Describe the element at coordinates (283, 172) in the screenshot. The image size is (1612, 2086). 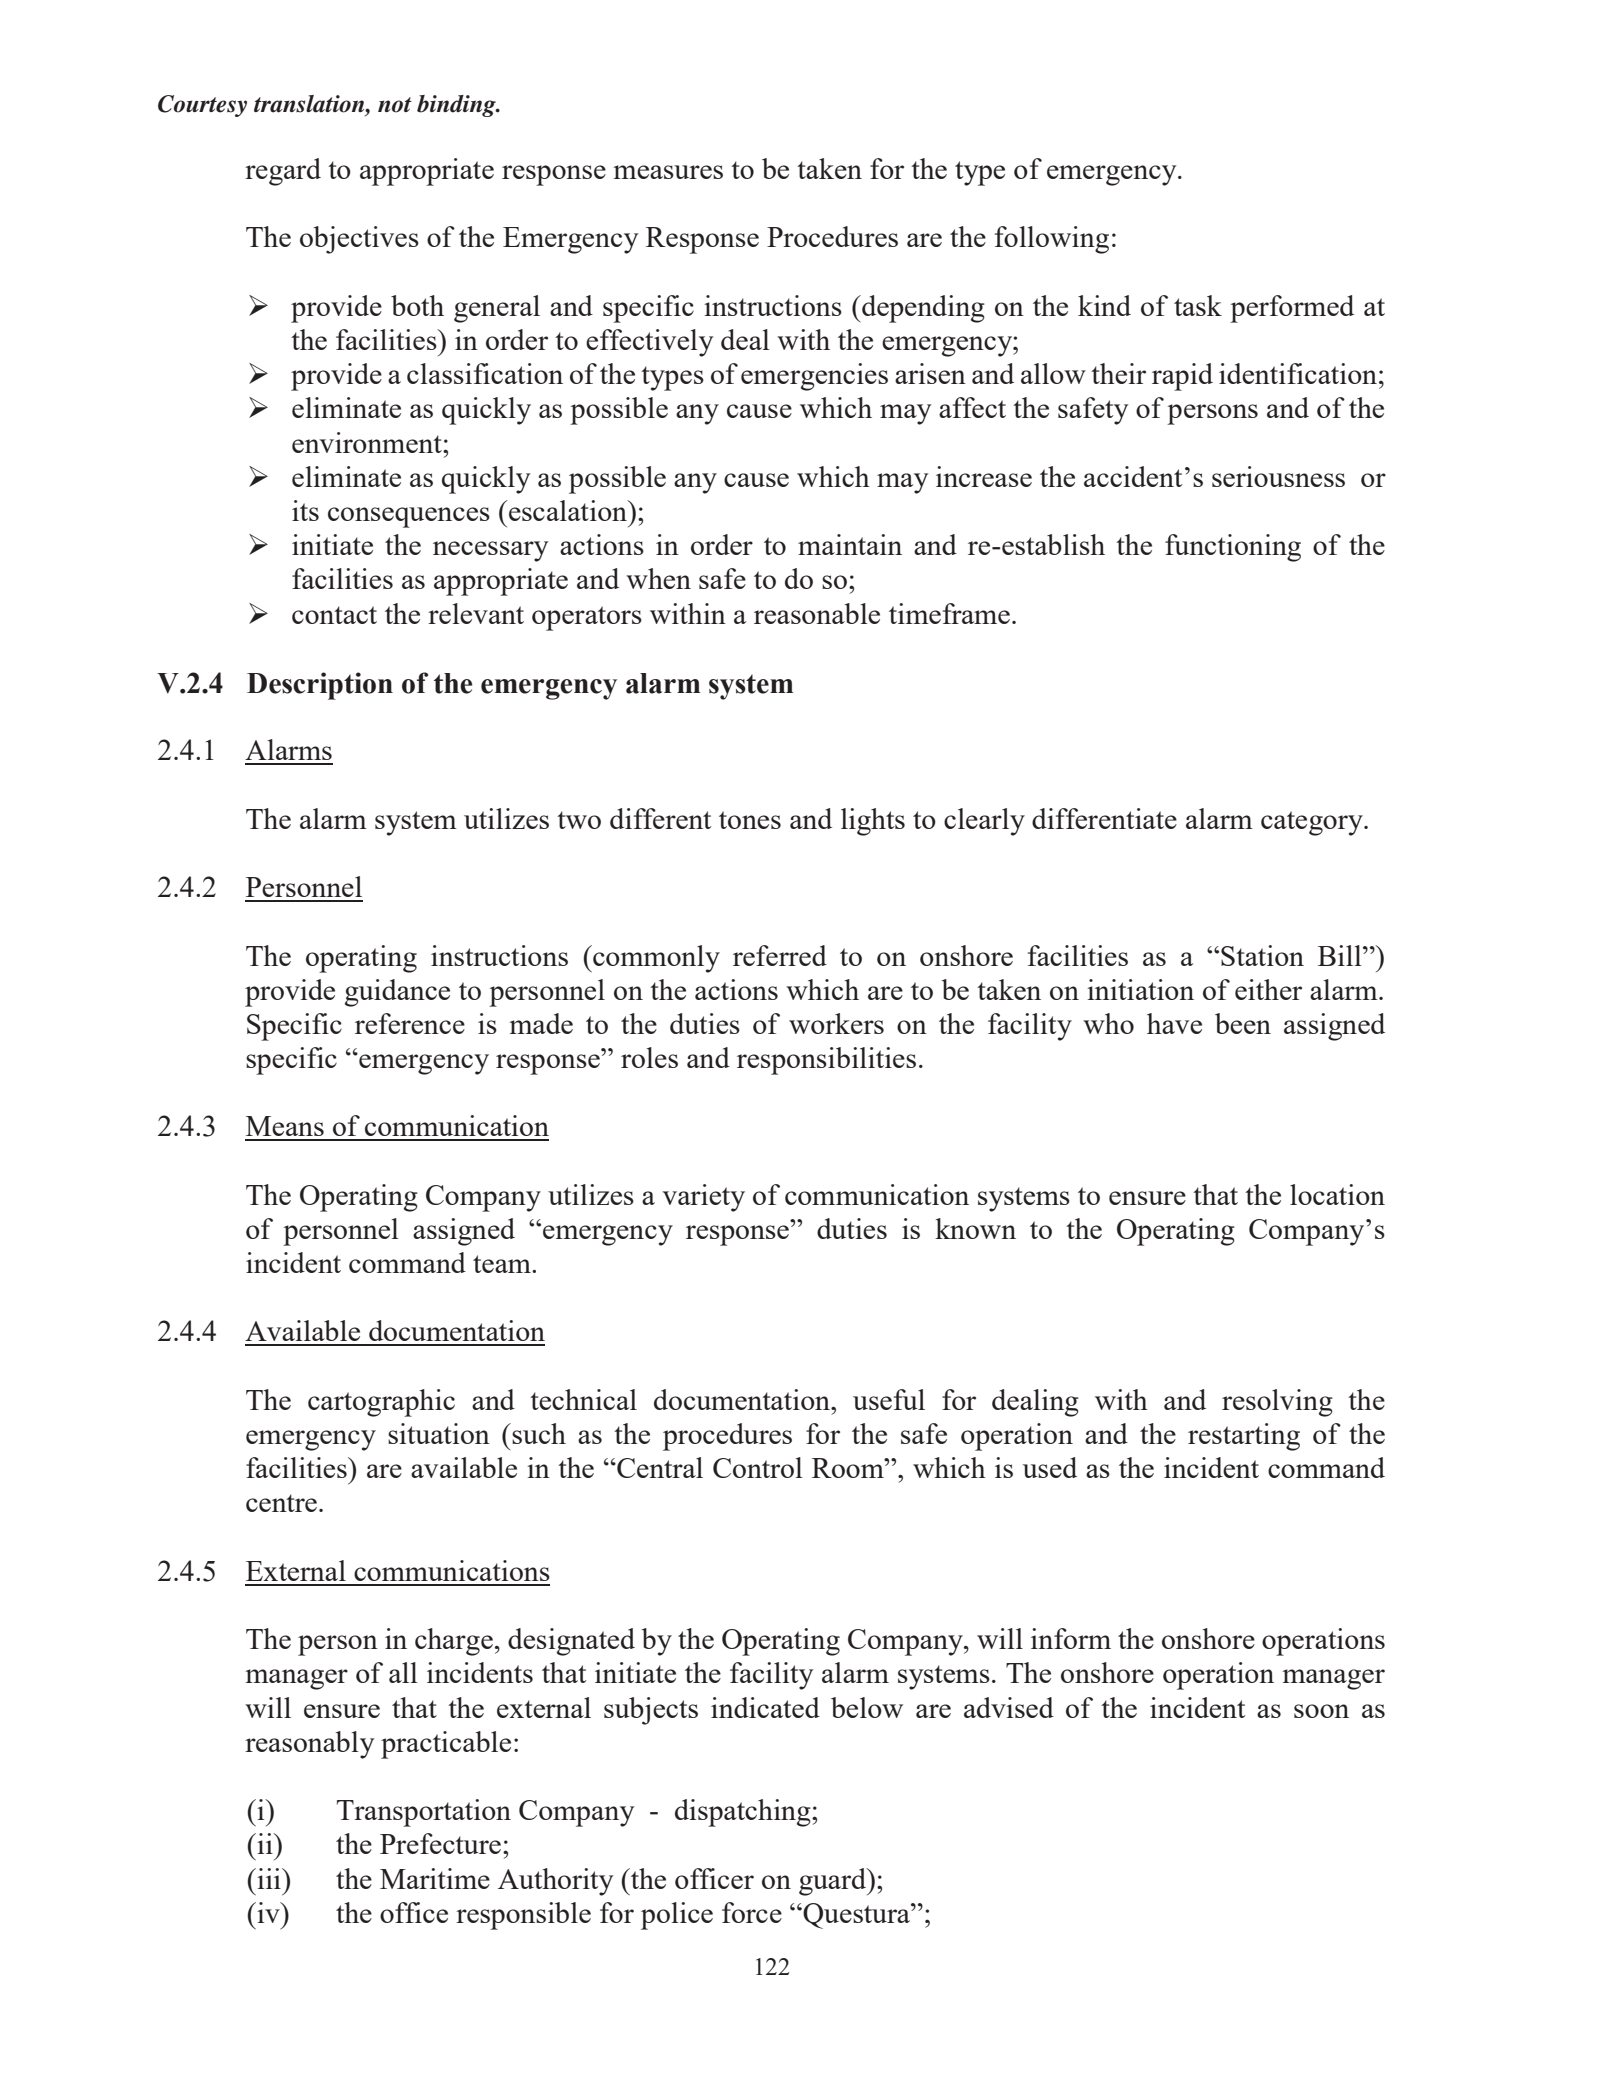
I see `regard` at that location.
